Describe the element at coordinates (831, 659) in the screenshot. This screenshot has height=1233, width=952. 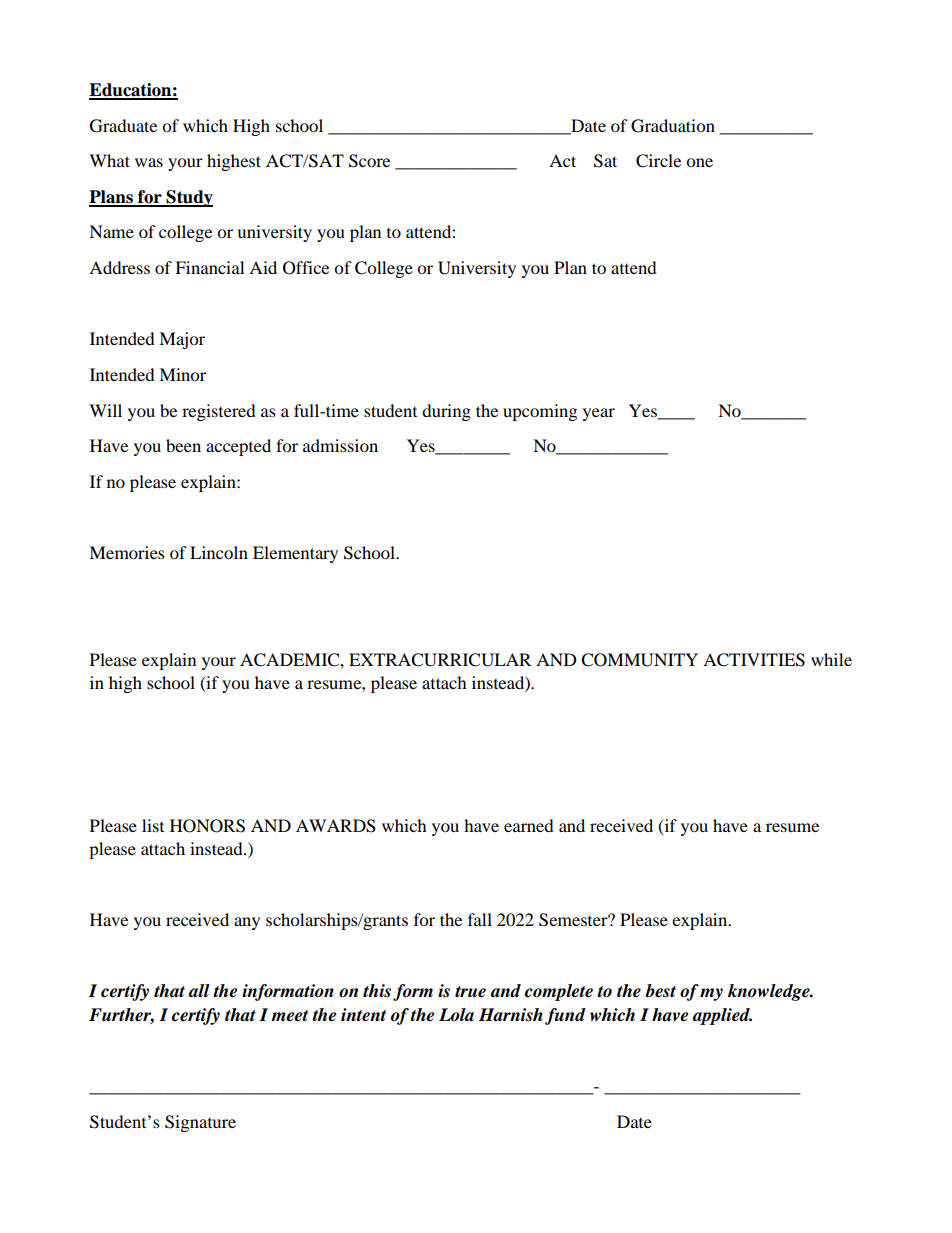
I see `while` at that location.
